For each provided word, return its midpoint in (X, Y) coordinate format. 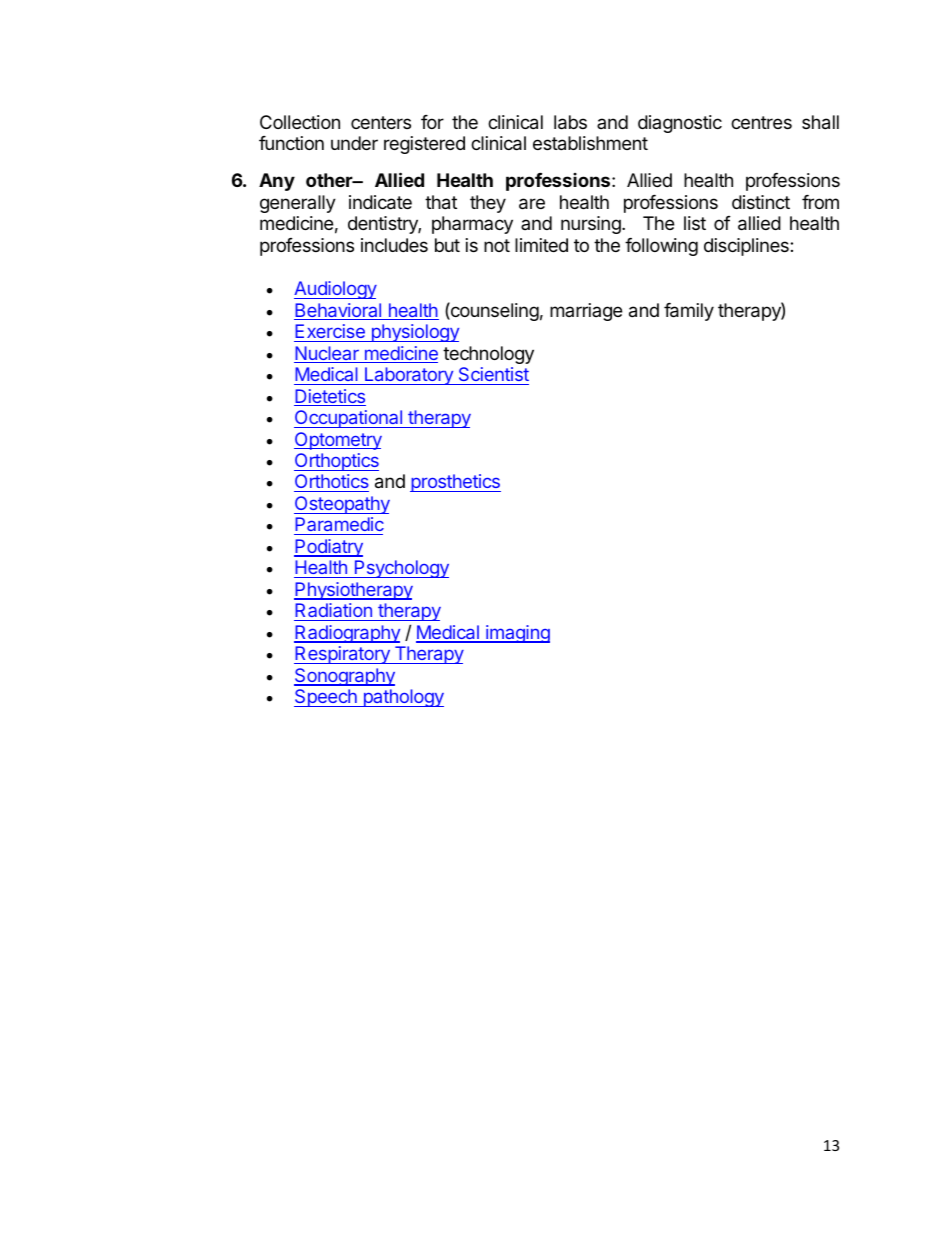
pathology (402, 698)
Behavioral (338, 311)
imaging (517, 634)
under (354, 143)
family (689, 312)
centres (761, 122)
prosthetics (455, 483)
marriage (586, 312)
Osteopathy (342, 505)
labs (570, 122)
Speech (326, 698)
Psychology (400, 569)
